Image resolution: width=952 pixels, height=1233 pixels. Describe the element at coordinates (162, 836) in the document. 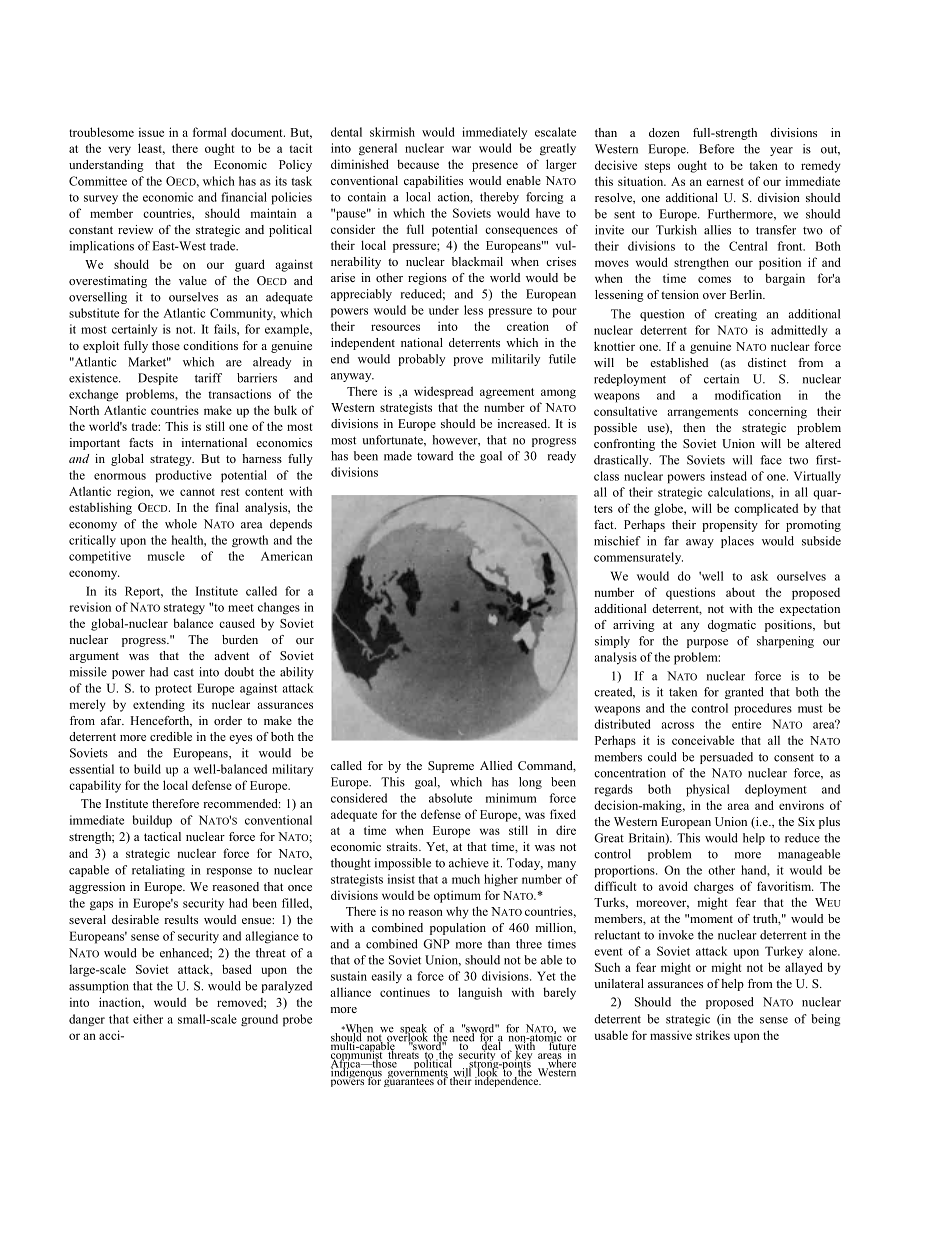

I see `tactical` at that location.
